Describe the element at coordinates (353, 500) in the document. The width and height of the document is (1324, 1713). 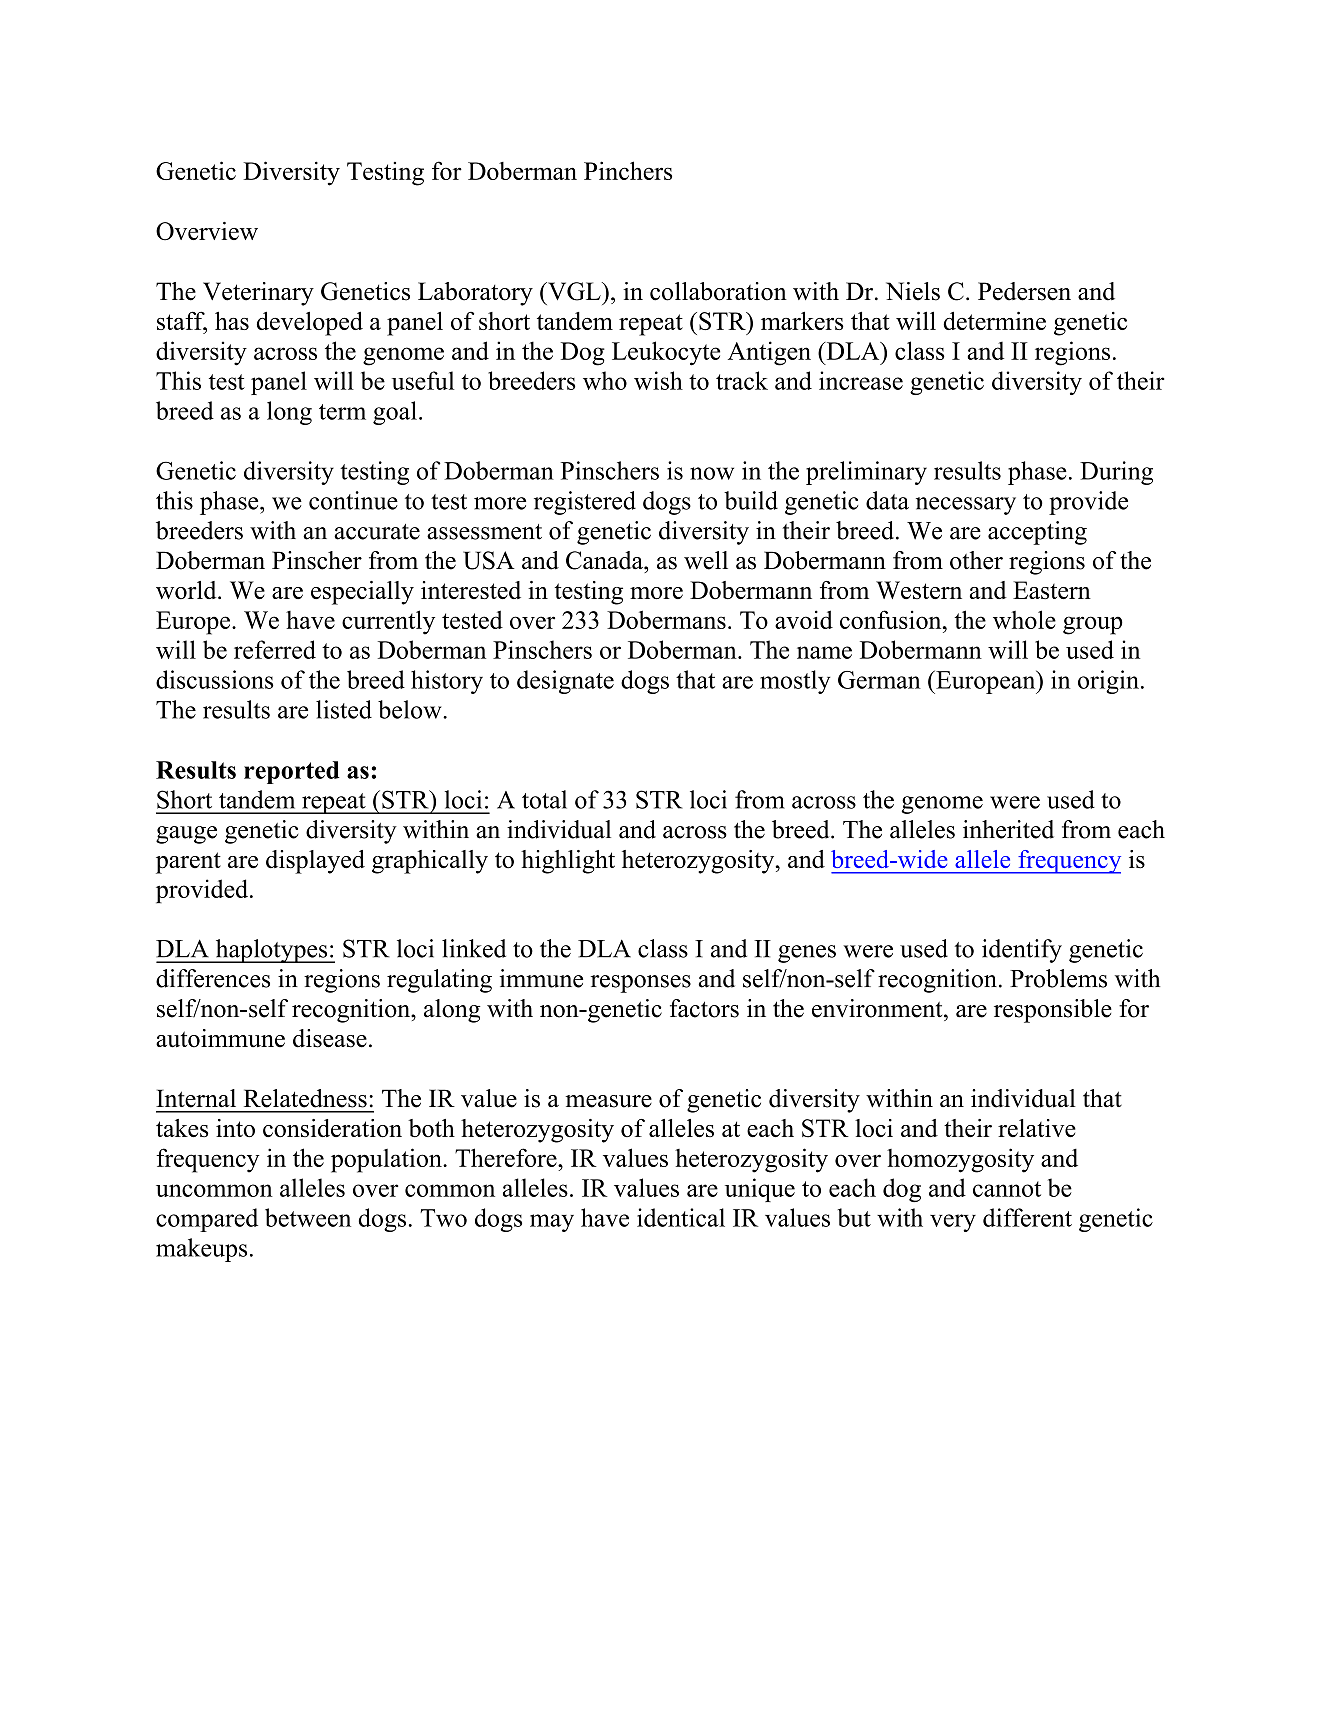
I see `continue` at that location.
